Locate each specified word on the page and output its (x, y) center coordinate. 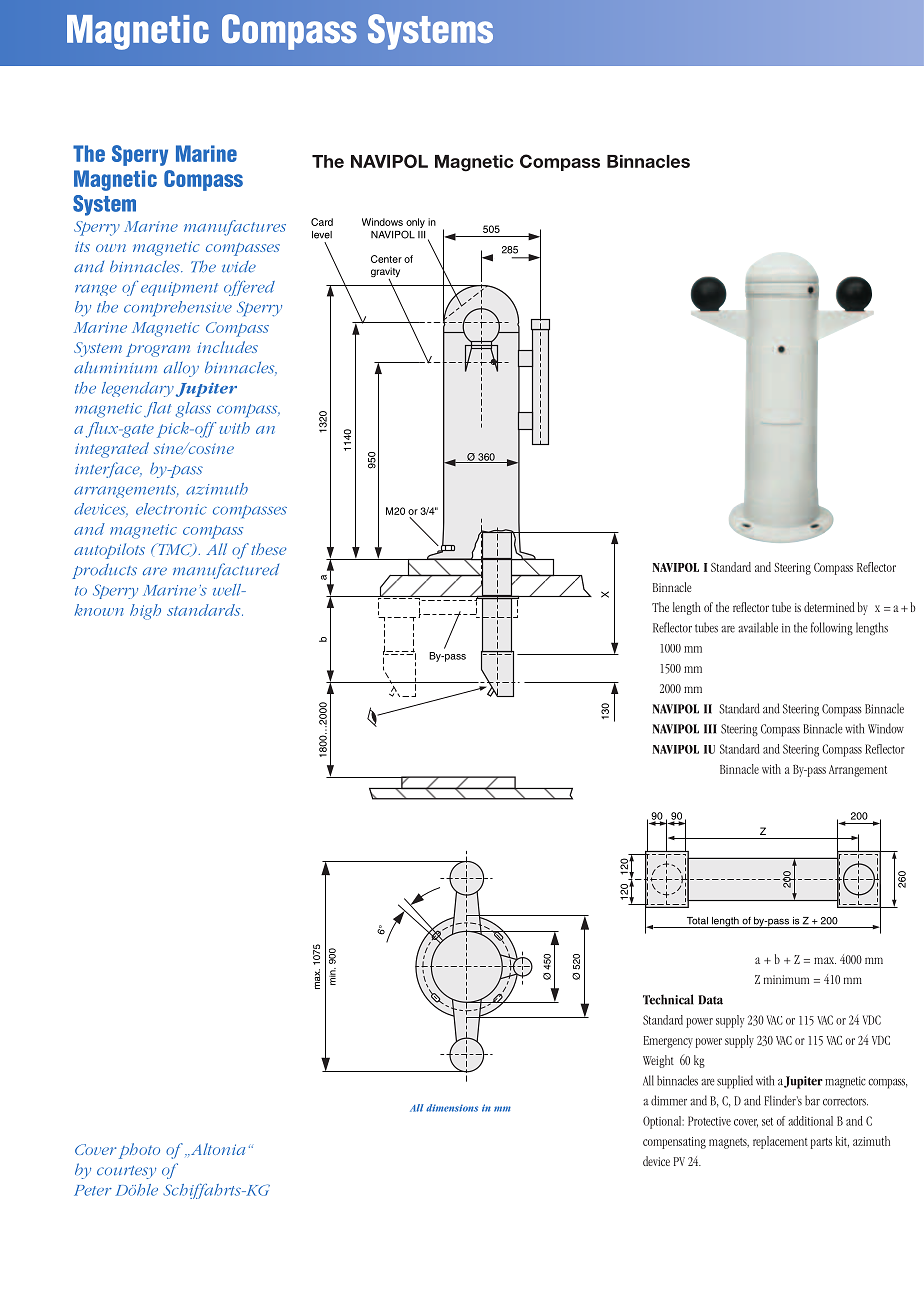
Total (697, 921)
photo (139, 1151)
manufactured (226, 571)
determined (829, 607)
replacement (780, 1142)
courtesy (126, 1172)
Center (386, 259)
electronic (171, 509)
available (758, 627)
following (832, 628)
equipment (179, 289)
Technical (668, 999)
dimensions (452, 1108)
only (415, 223)
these (268, 549)
